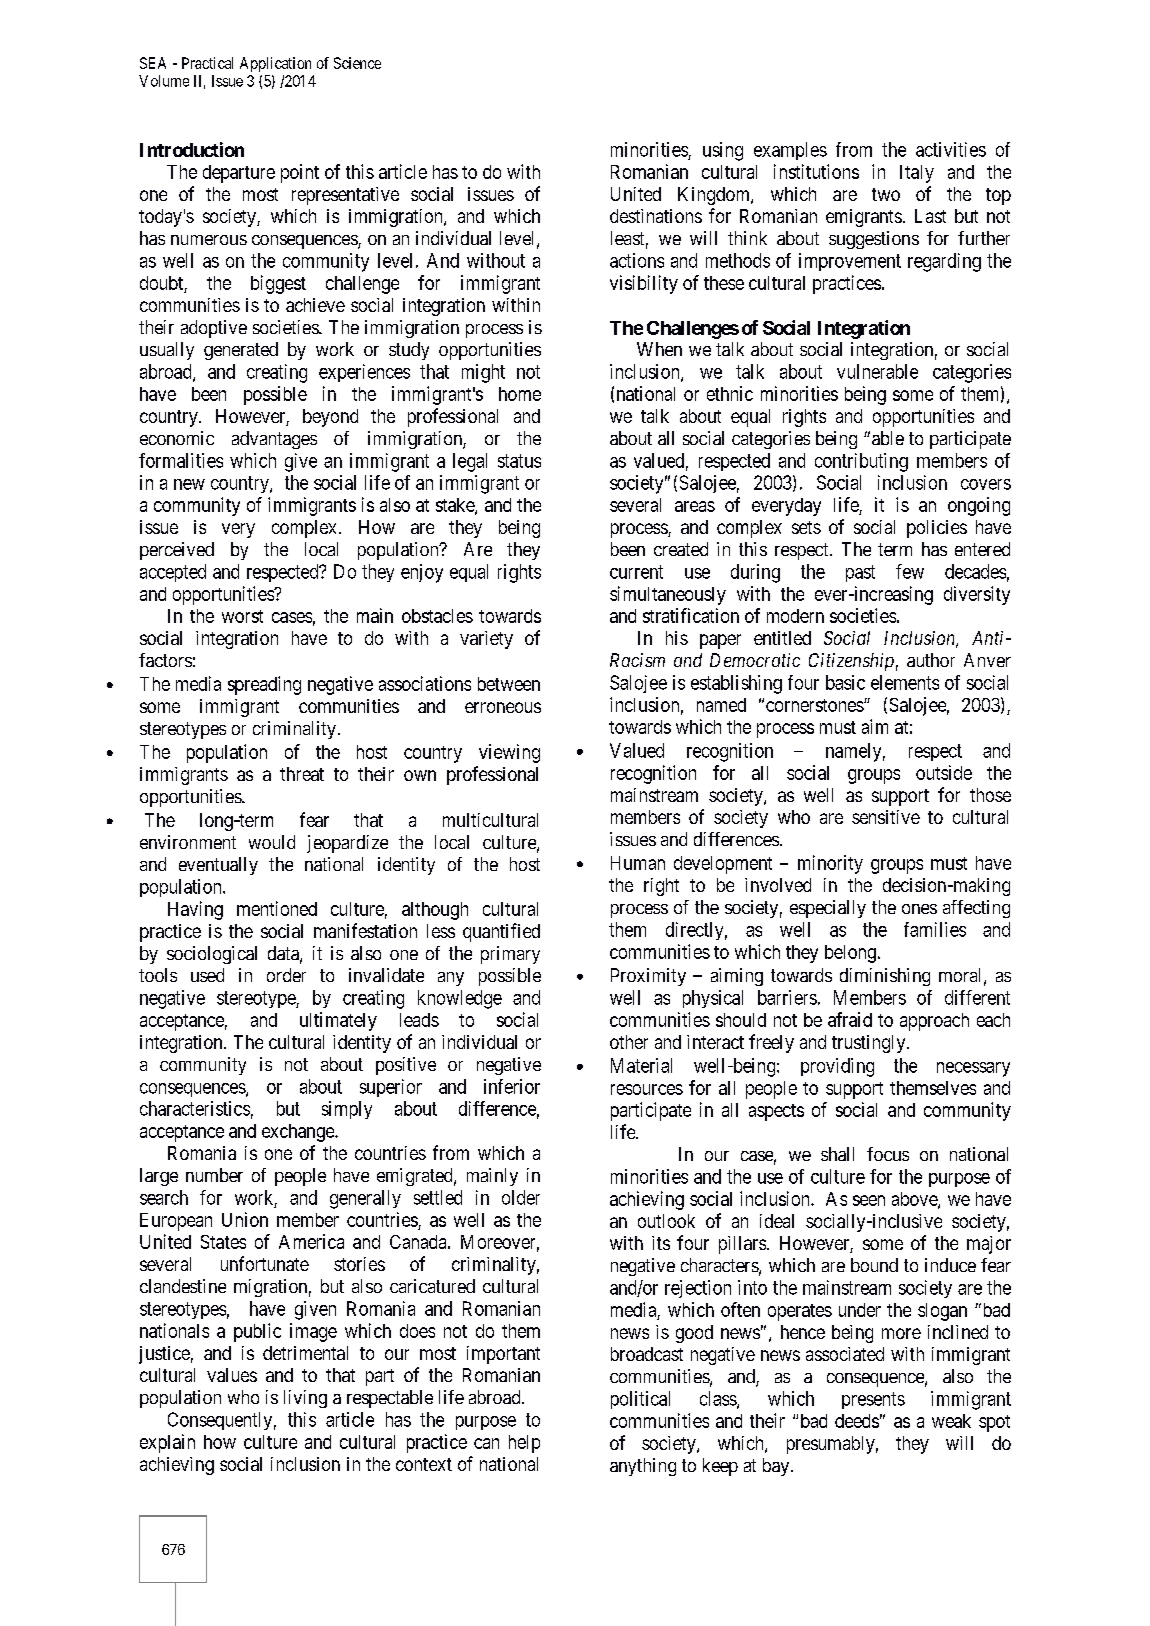 The width and height of the page is (1150, 1626). Describe the element at coordinates (910, 571) in the page. I see `few` at that location.
